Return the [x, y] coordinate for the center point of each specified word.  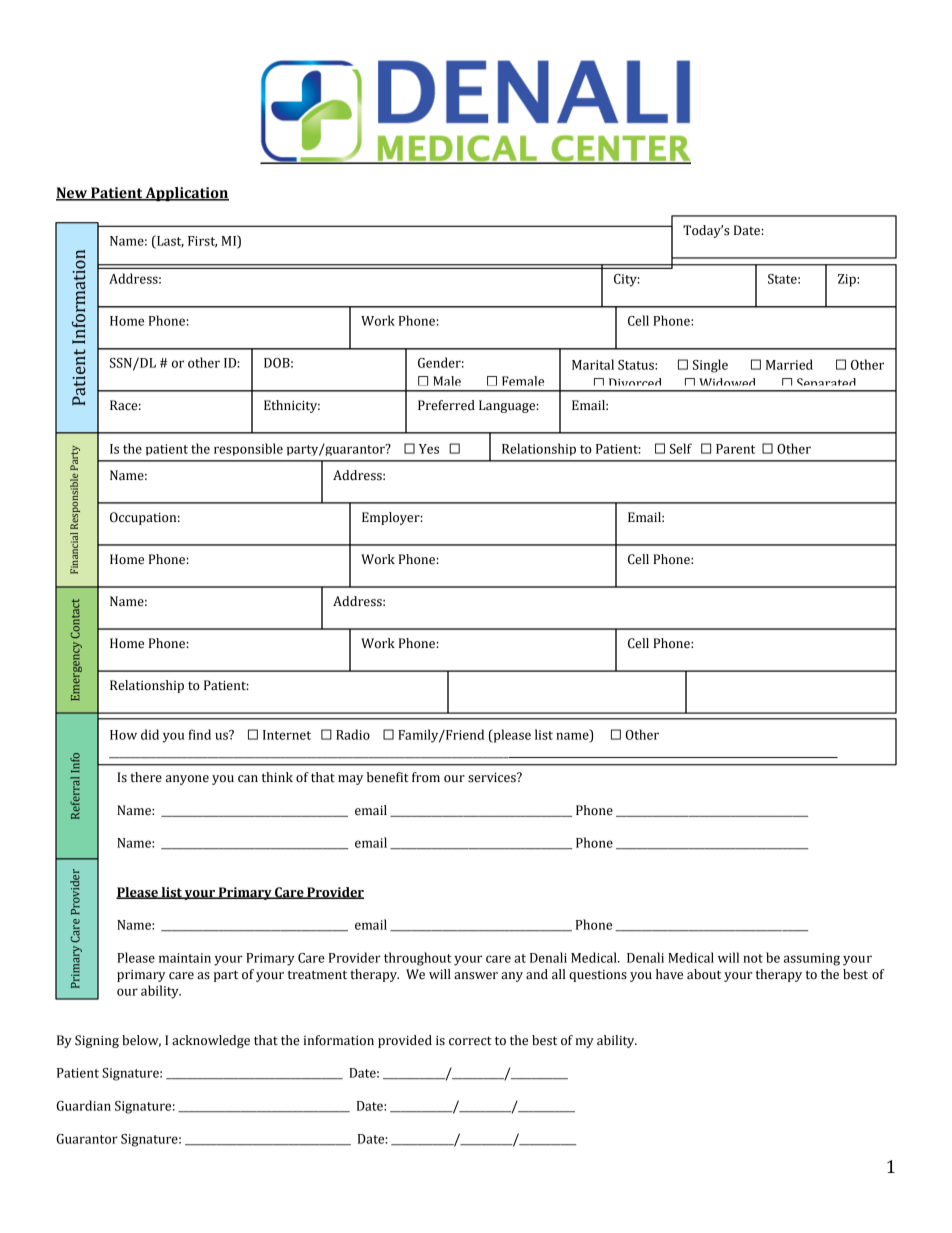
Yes [429, 449]
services [493, 777]
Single [710, 366]
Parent [735, 449]
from [426, 777]
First [202, 242]
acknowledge [211, 1041]
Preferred [446, 405]
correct [470, 1041]
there [146, 777]
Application [186, 194]
